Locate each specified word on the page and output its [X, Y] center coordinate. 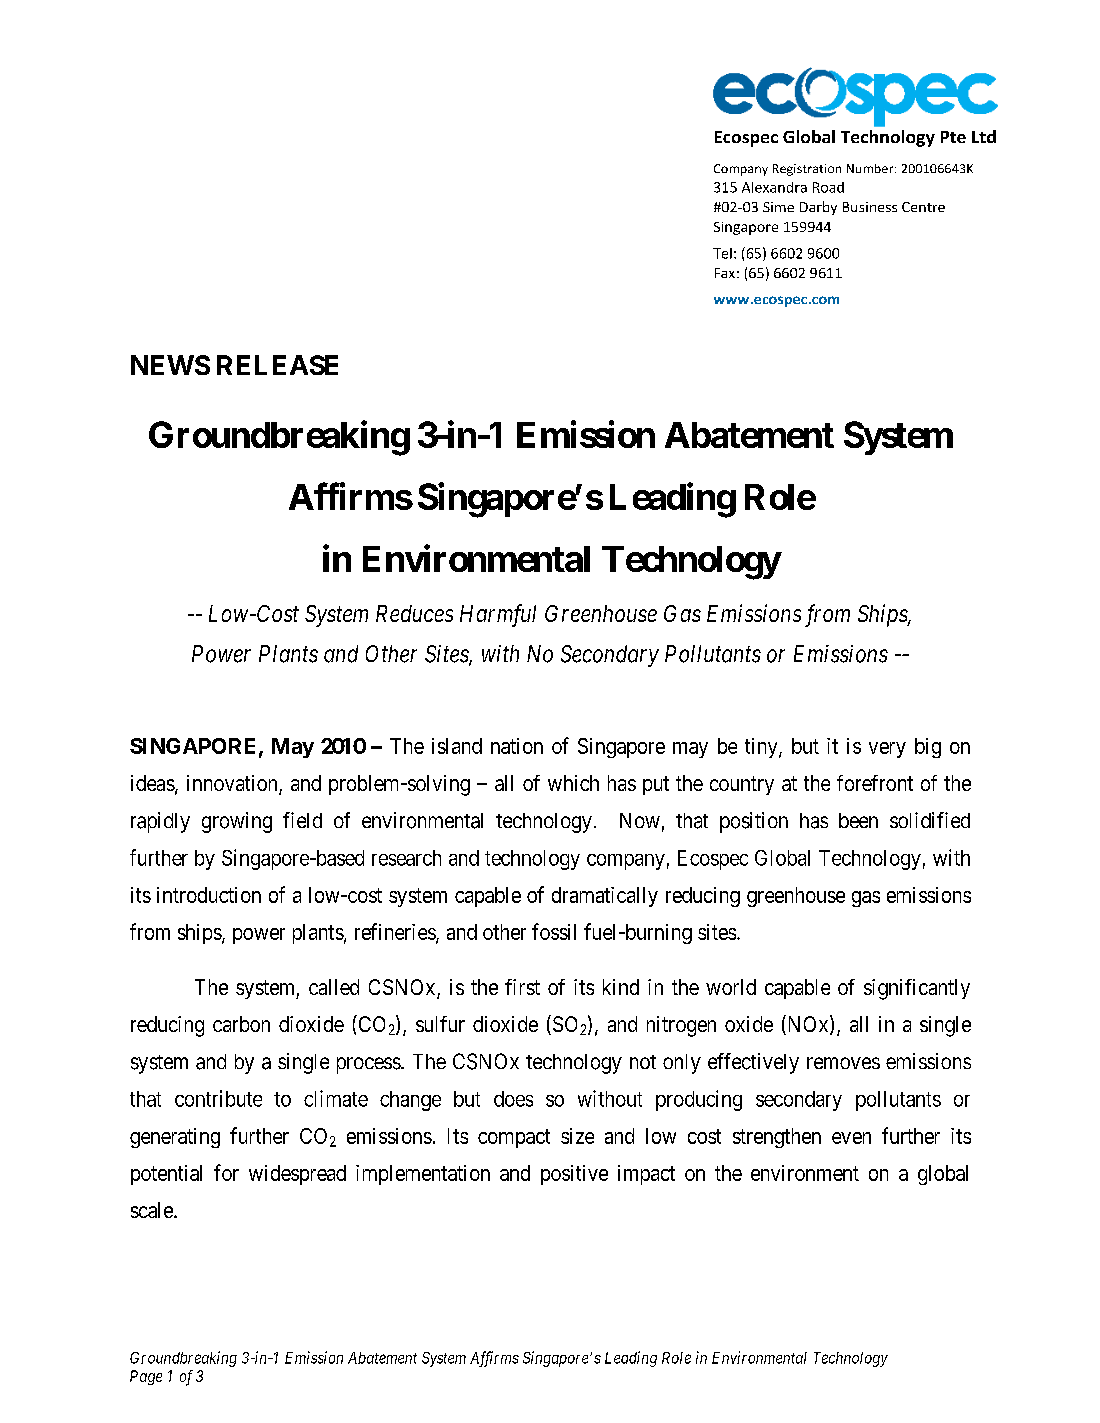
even [851, 1138]
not [643, 1062]
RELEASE [277, 365]
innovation [233, 784]
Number [871, 168]
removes [843, 1063]
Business [870, 207]
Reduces [414, 613]
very [887, 750]
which [573, 783]
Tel [722, 253]
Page [146, 1377]
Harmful [498, 615]
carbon [241, 1024]
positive [574, 1175]
